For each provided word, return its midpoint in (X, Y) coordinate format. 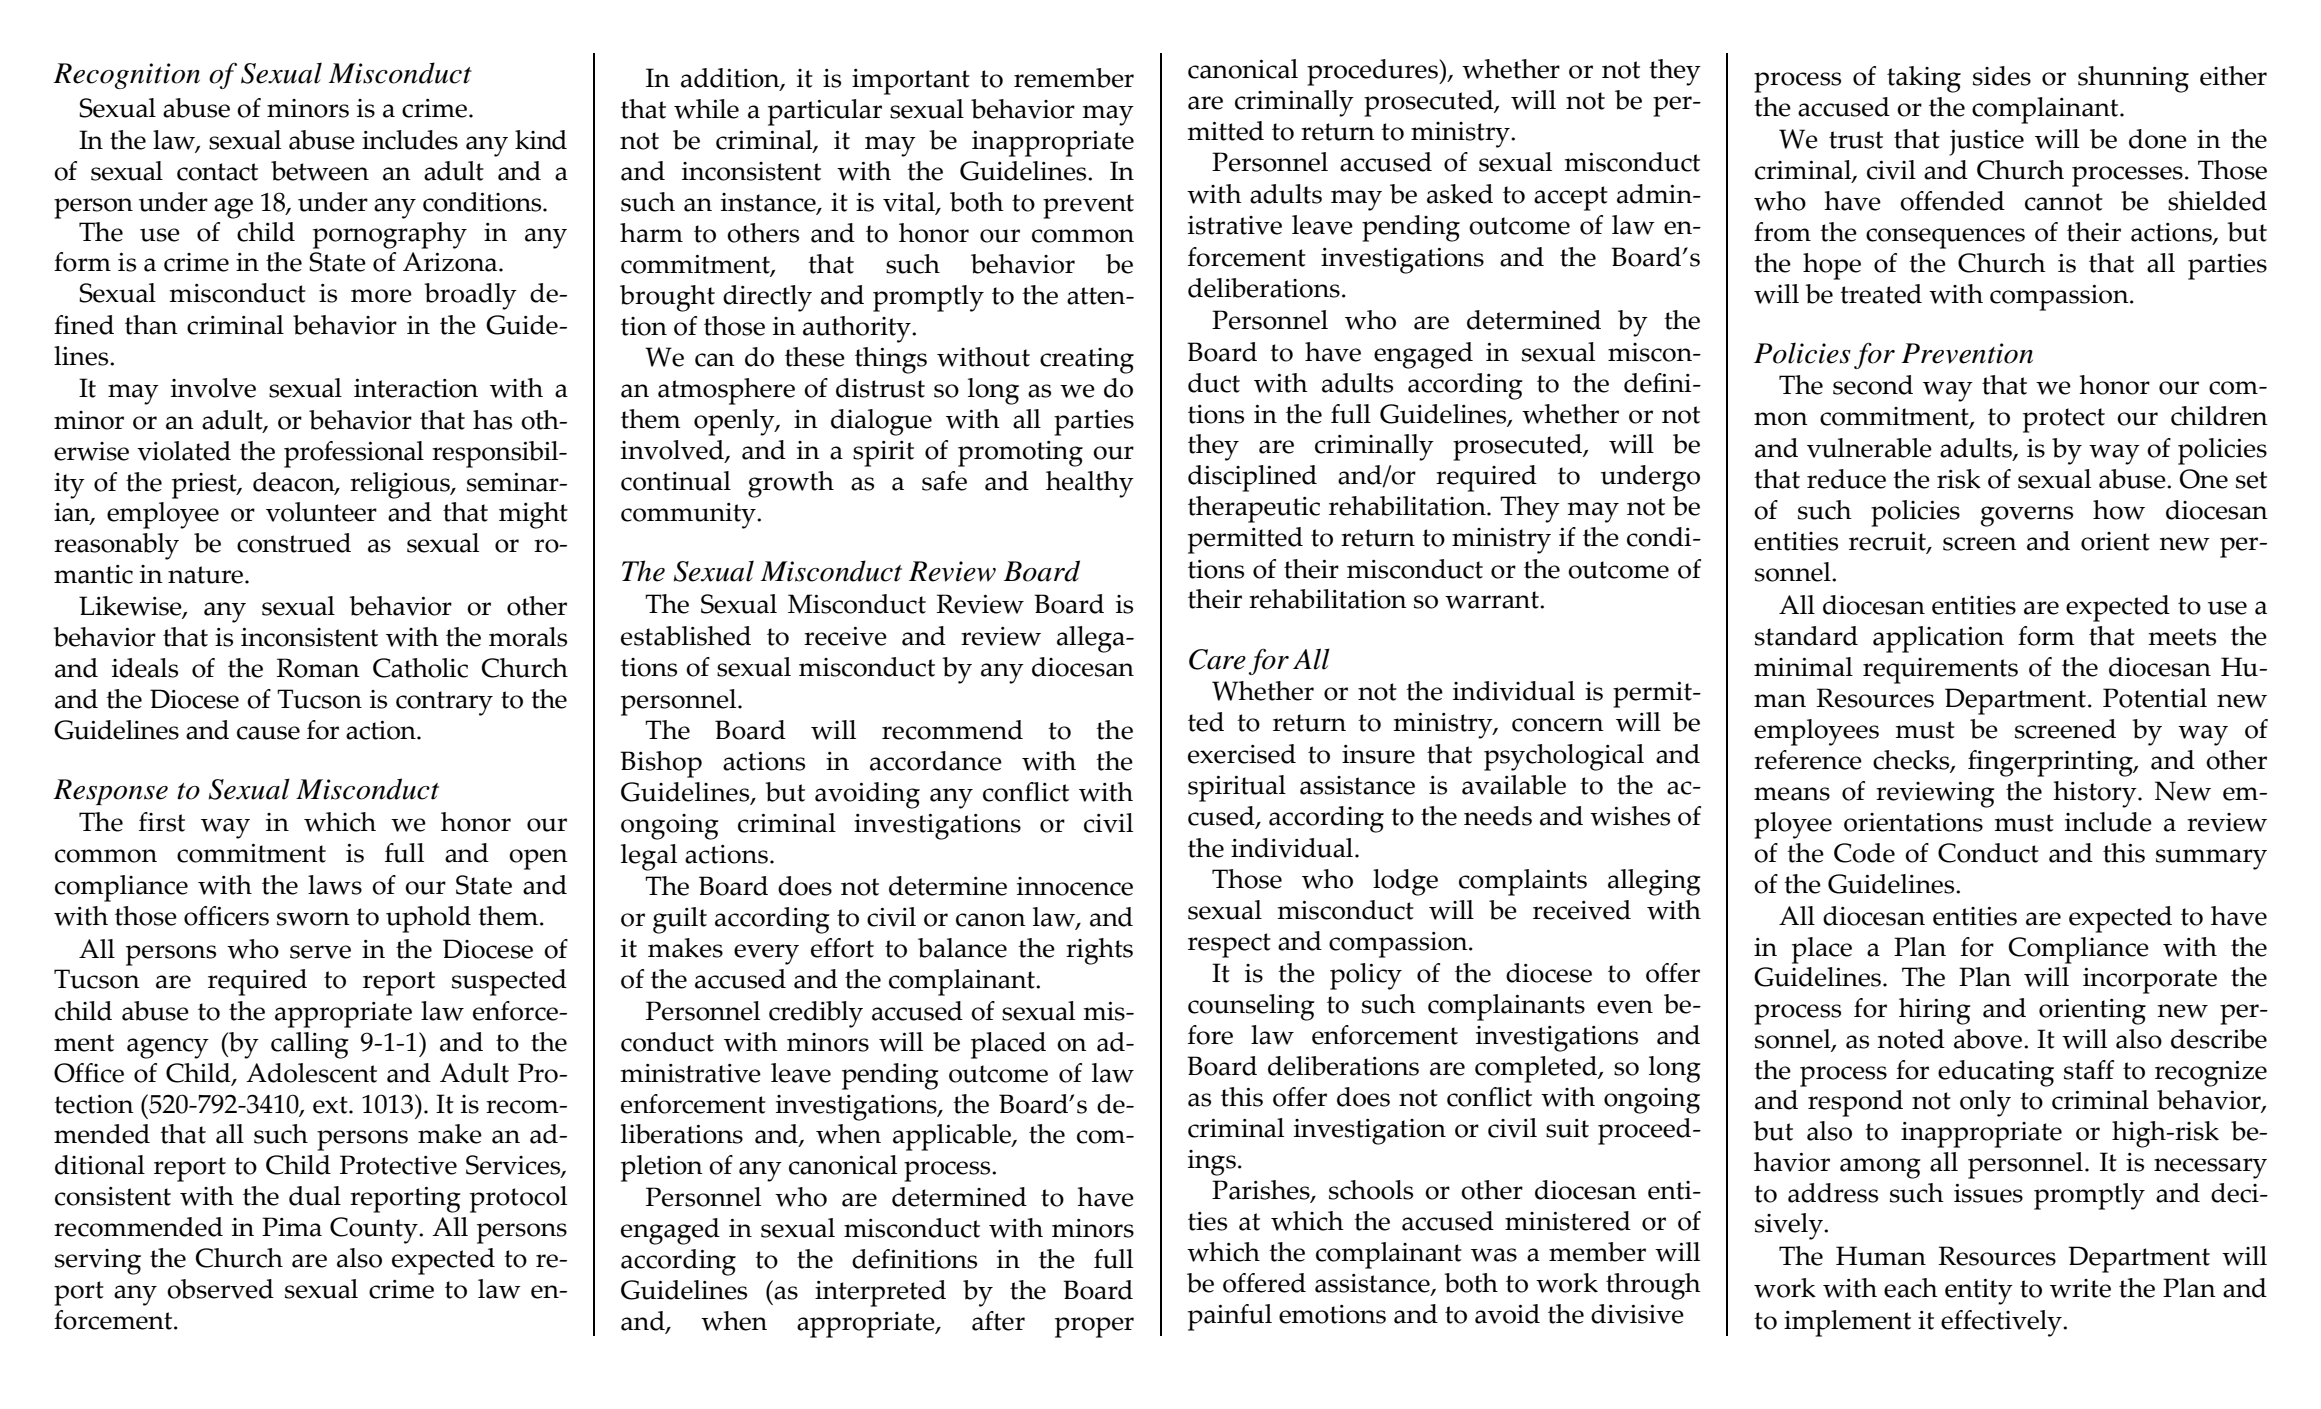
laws (335, 885)
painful (1230, 1317)
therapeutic (1254, 509)
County (375, 1230)
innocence (1075, 886)
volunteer (321, 512)
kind (541, 140)
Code (1864, 853)
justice (1986, 143)
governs (2027, 516)
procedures (1373, 72)
